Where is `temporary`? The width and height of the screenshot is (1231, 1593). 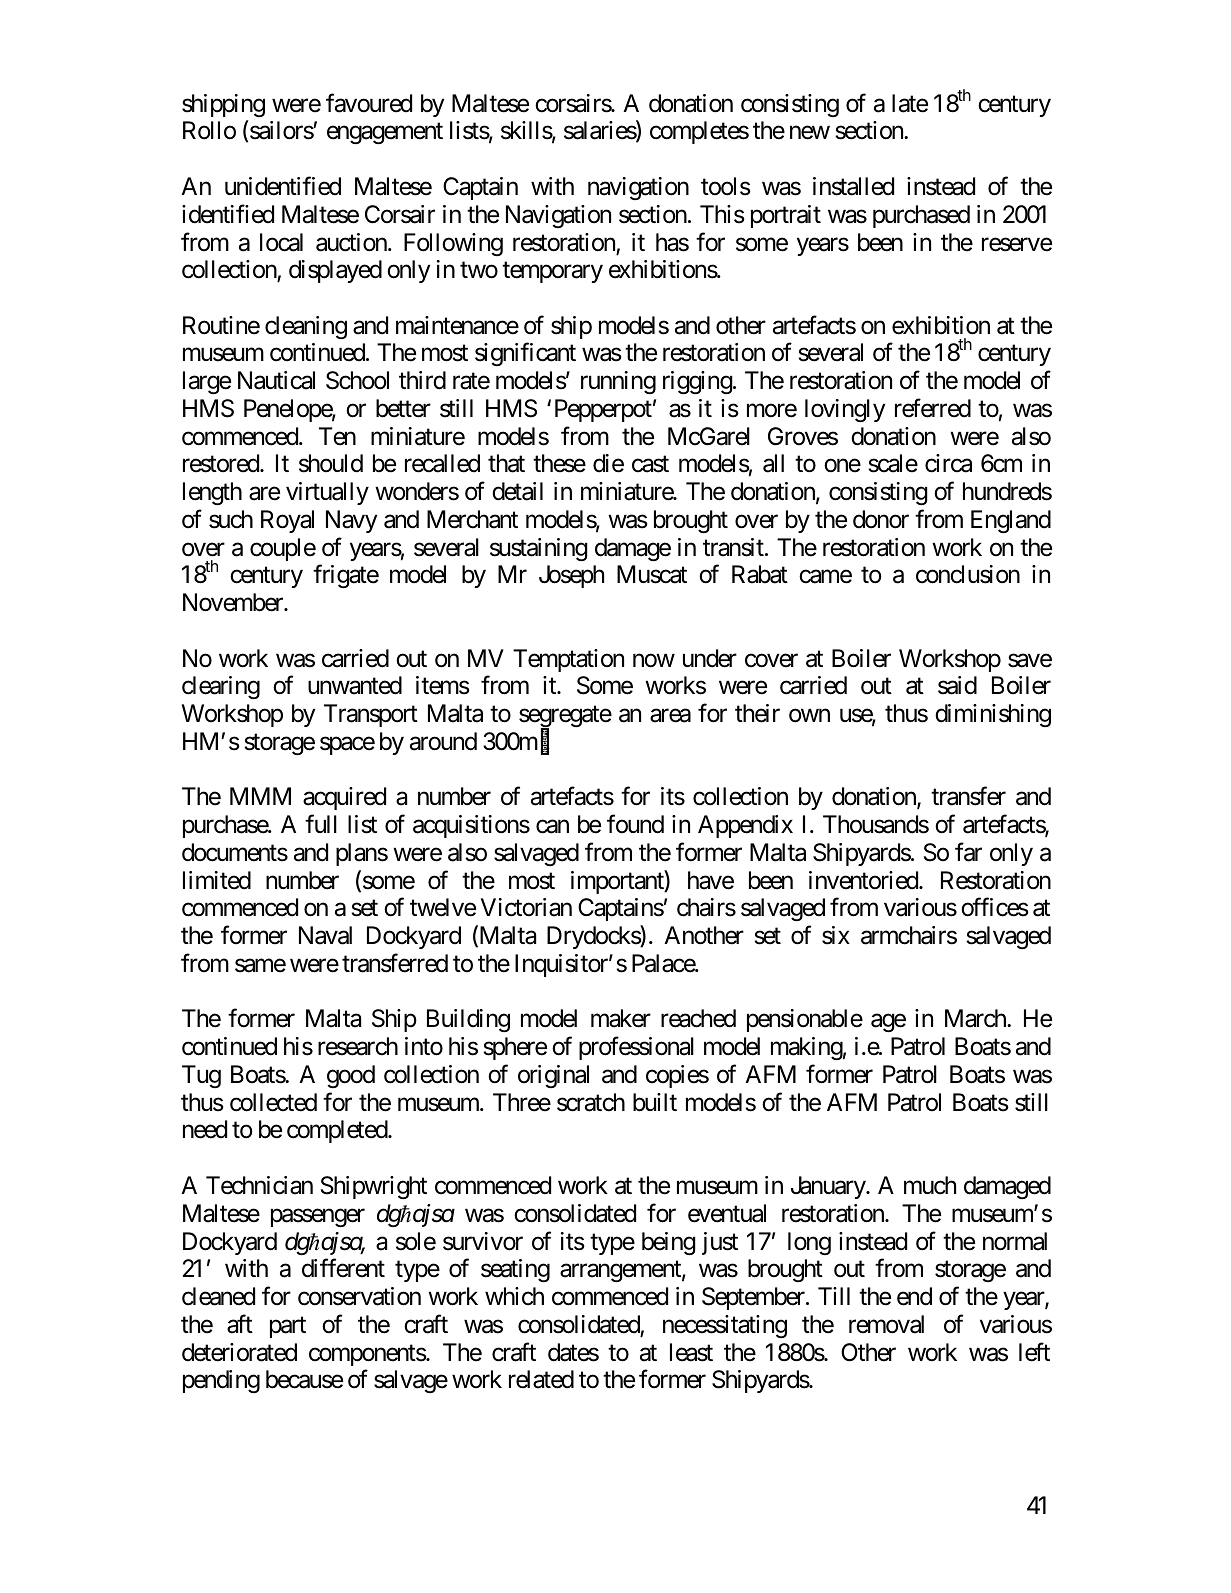
temporary is located at coordinates (552, 272).
